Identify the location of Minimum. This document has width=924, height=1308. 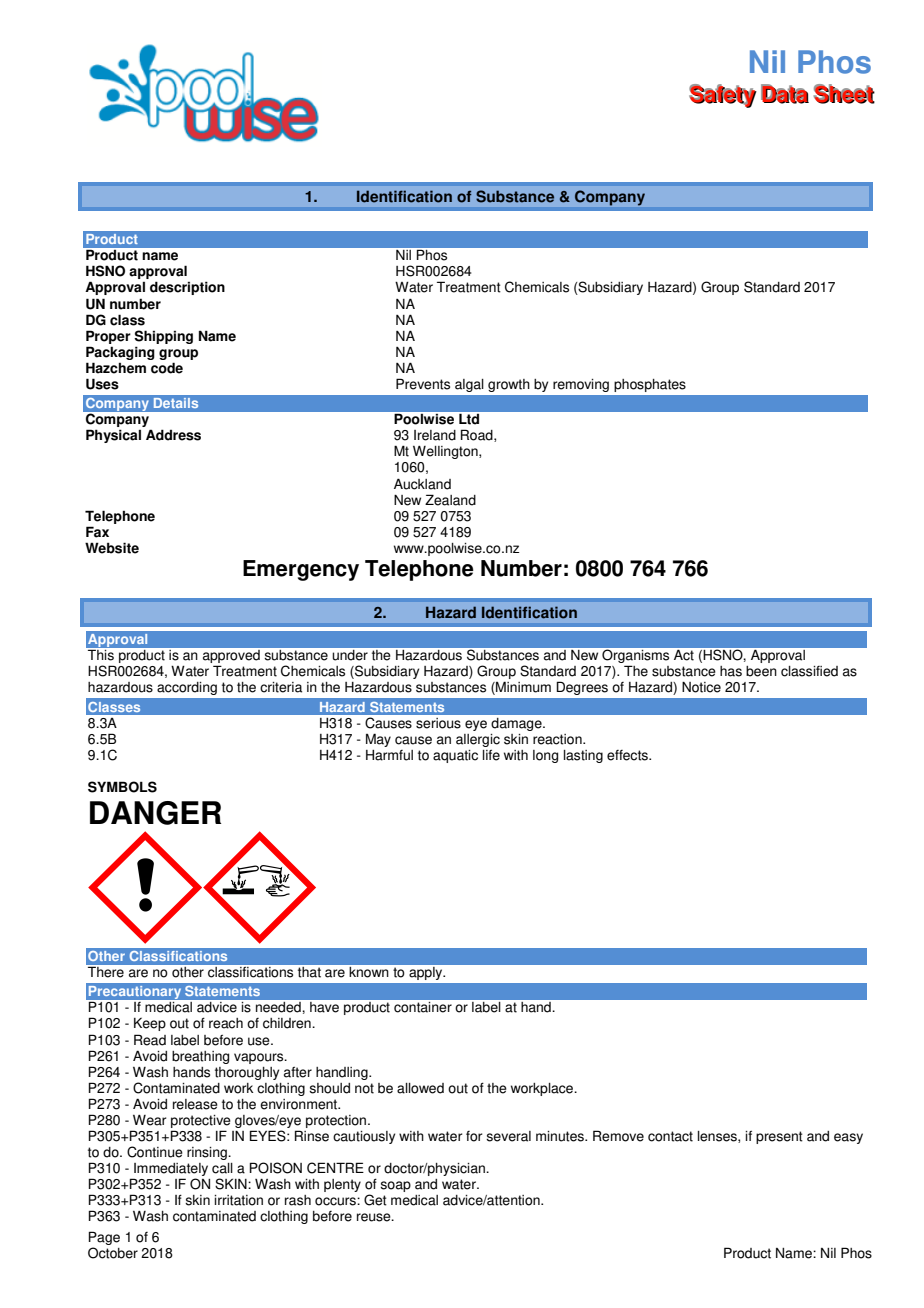
(522, 688).
